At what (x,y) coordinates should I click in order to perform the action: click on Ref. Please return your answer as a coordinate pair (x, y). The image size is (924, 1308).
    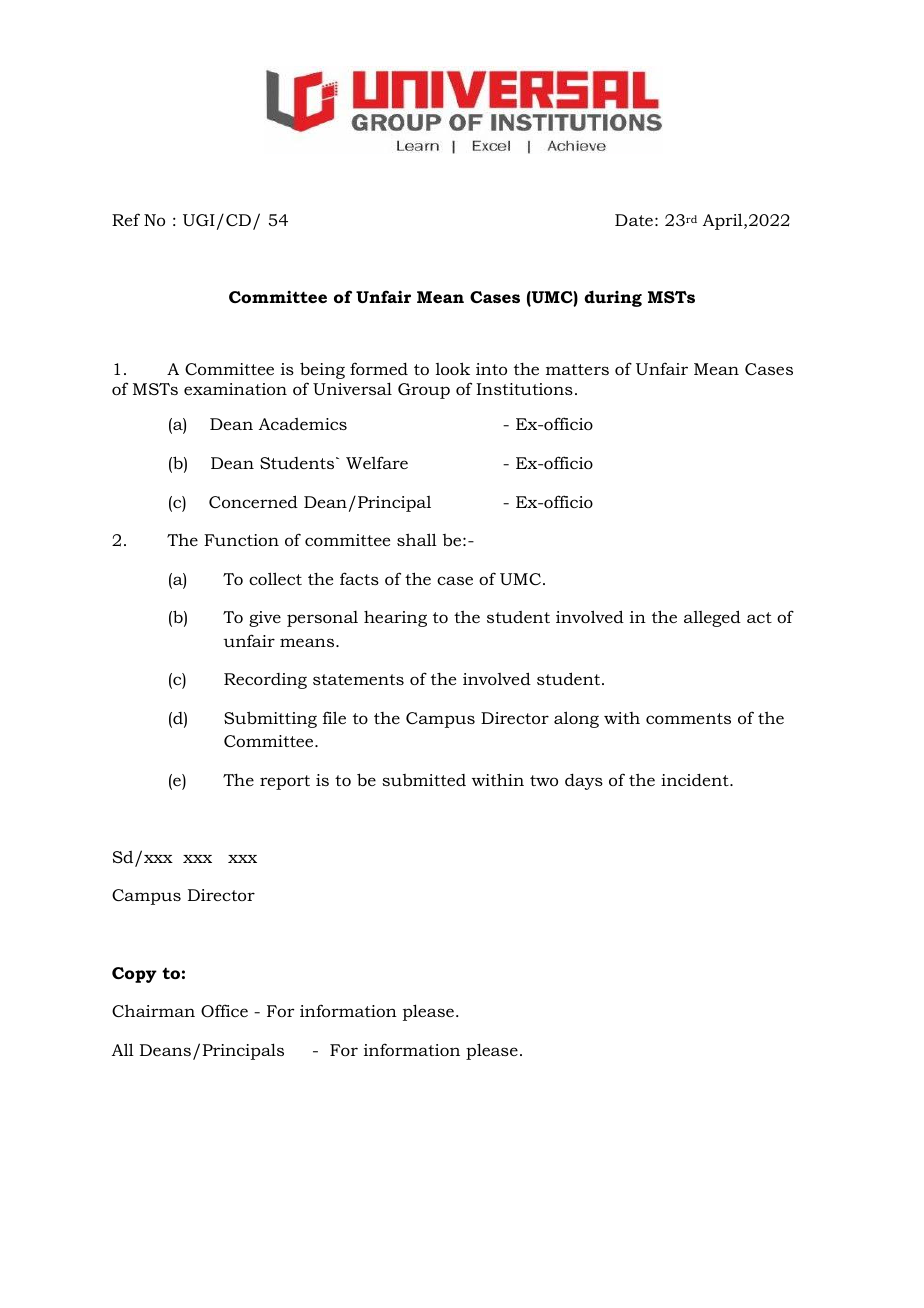
    Looking at the image, I should click on (126, 219).
